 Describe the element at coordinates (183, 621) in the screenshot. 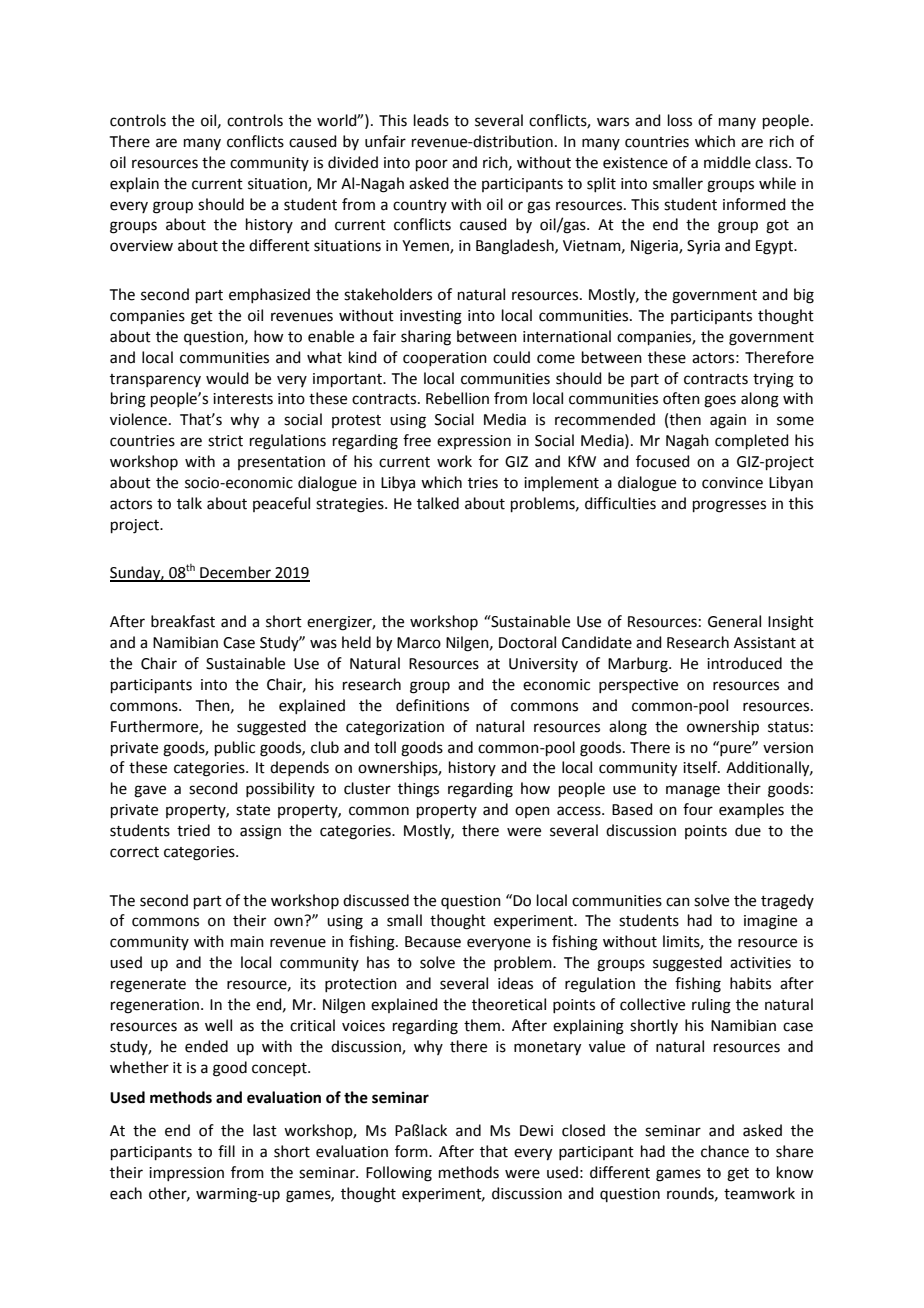

I see `breakfast` at that location.
